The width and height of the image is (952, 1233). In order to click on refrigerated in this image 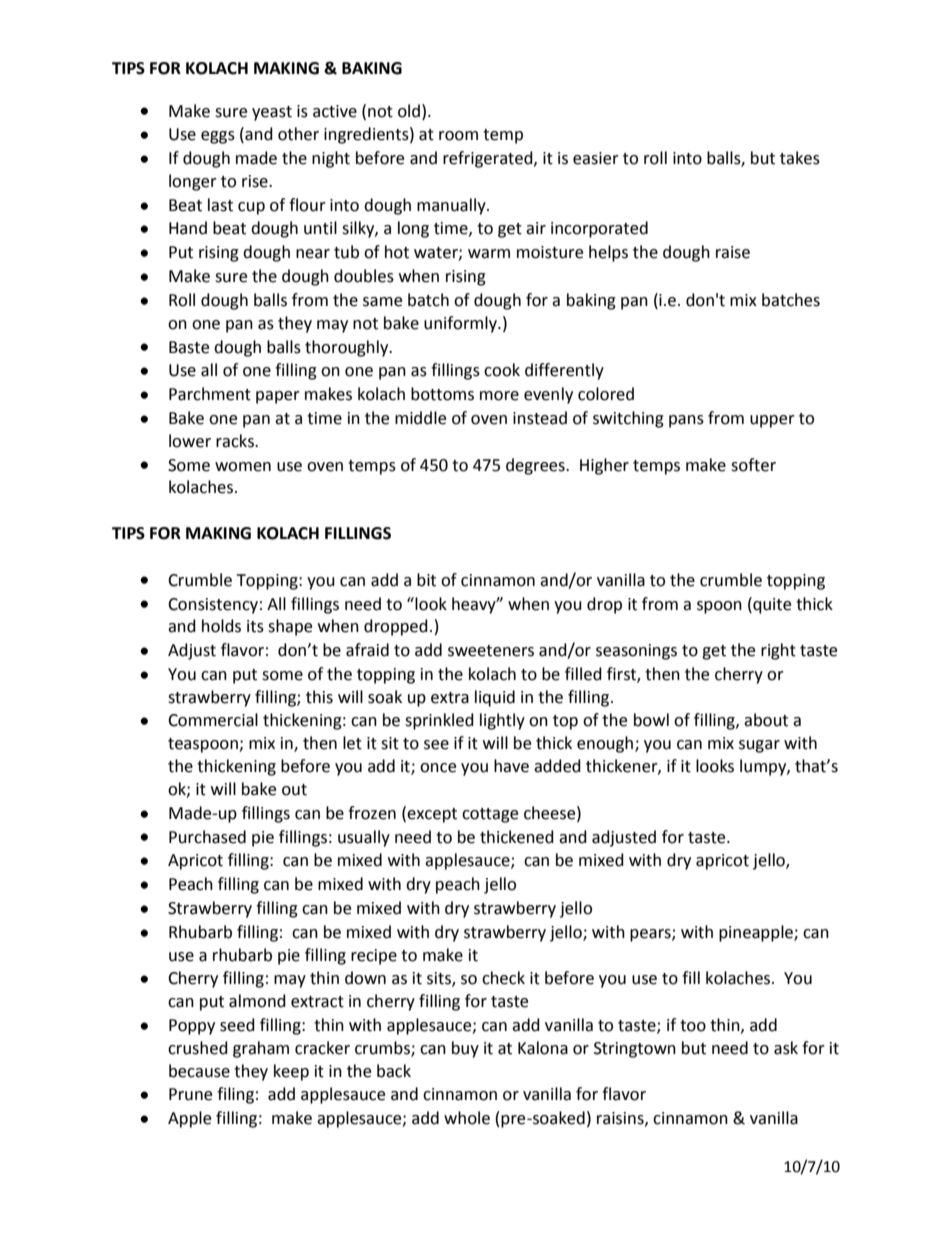, I will do `click(489, 159)`.
